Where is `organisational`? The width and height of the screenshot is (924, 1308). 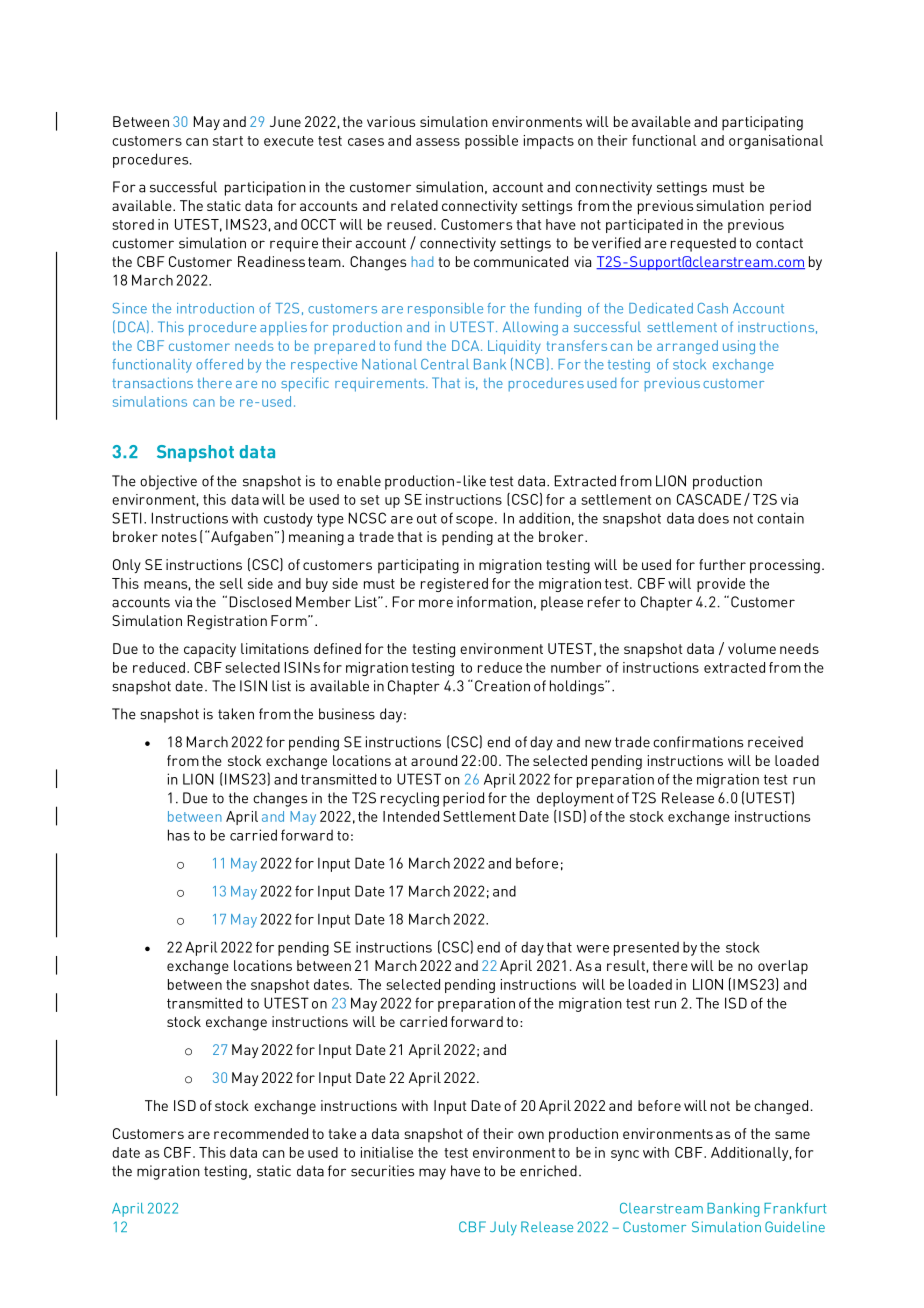
organisational is located at coordinates (776, 142).
